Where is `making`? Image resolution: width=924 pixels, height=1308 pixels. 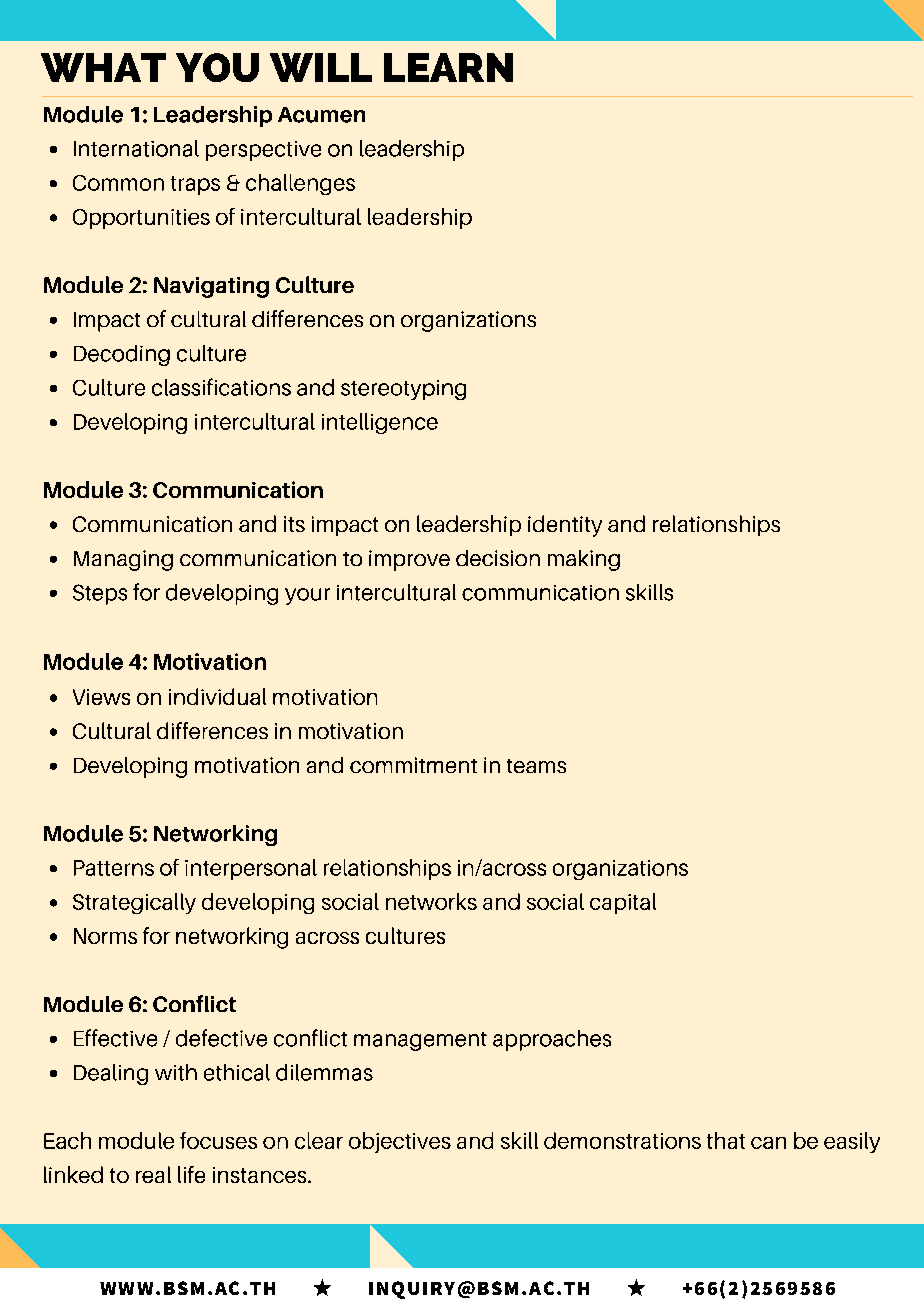 making is located at coordinates (584, 560).
